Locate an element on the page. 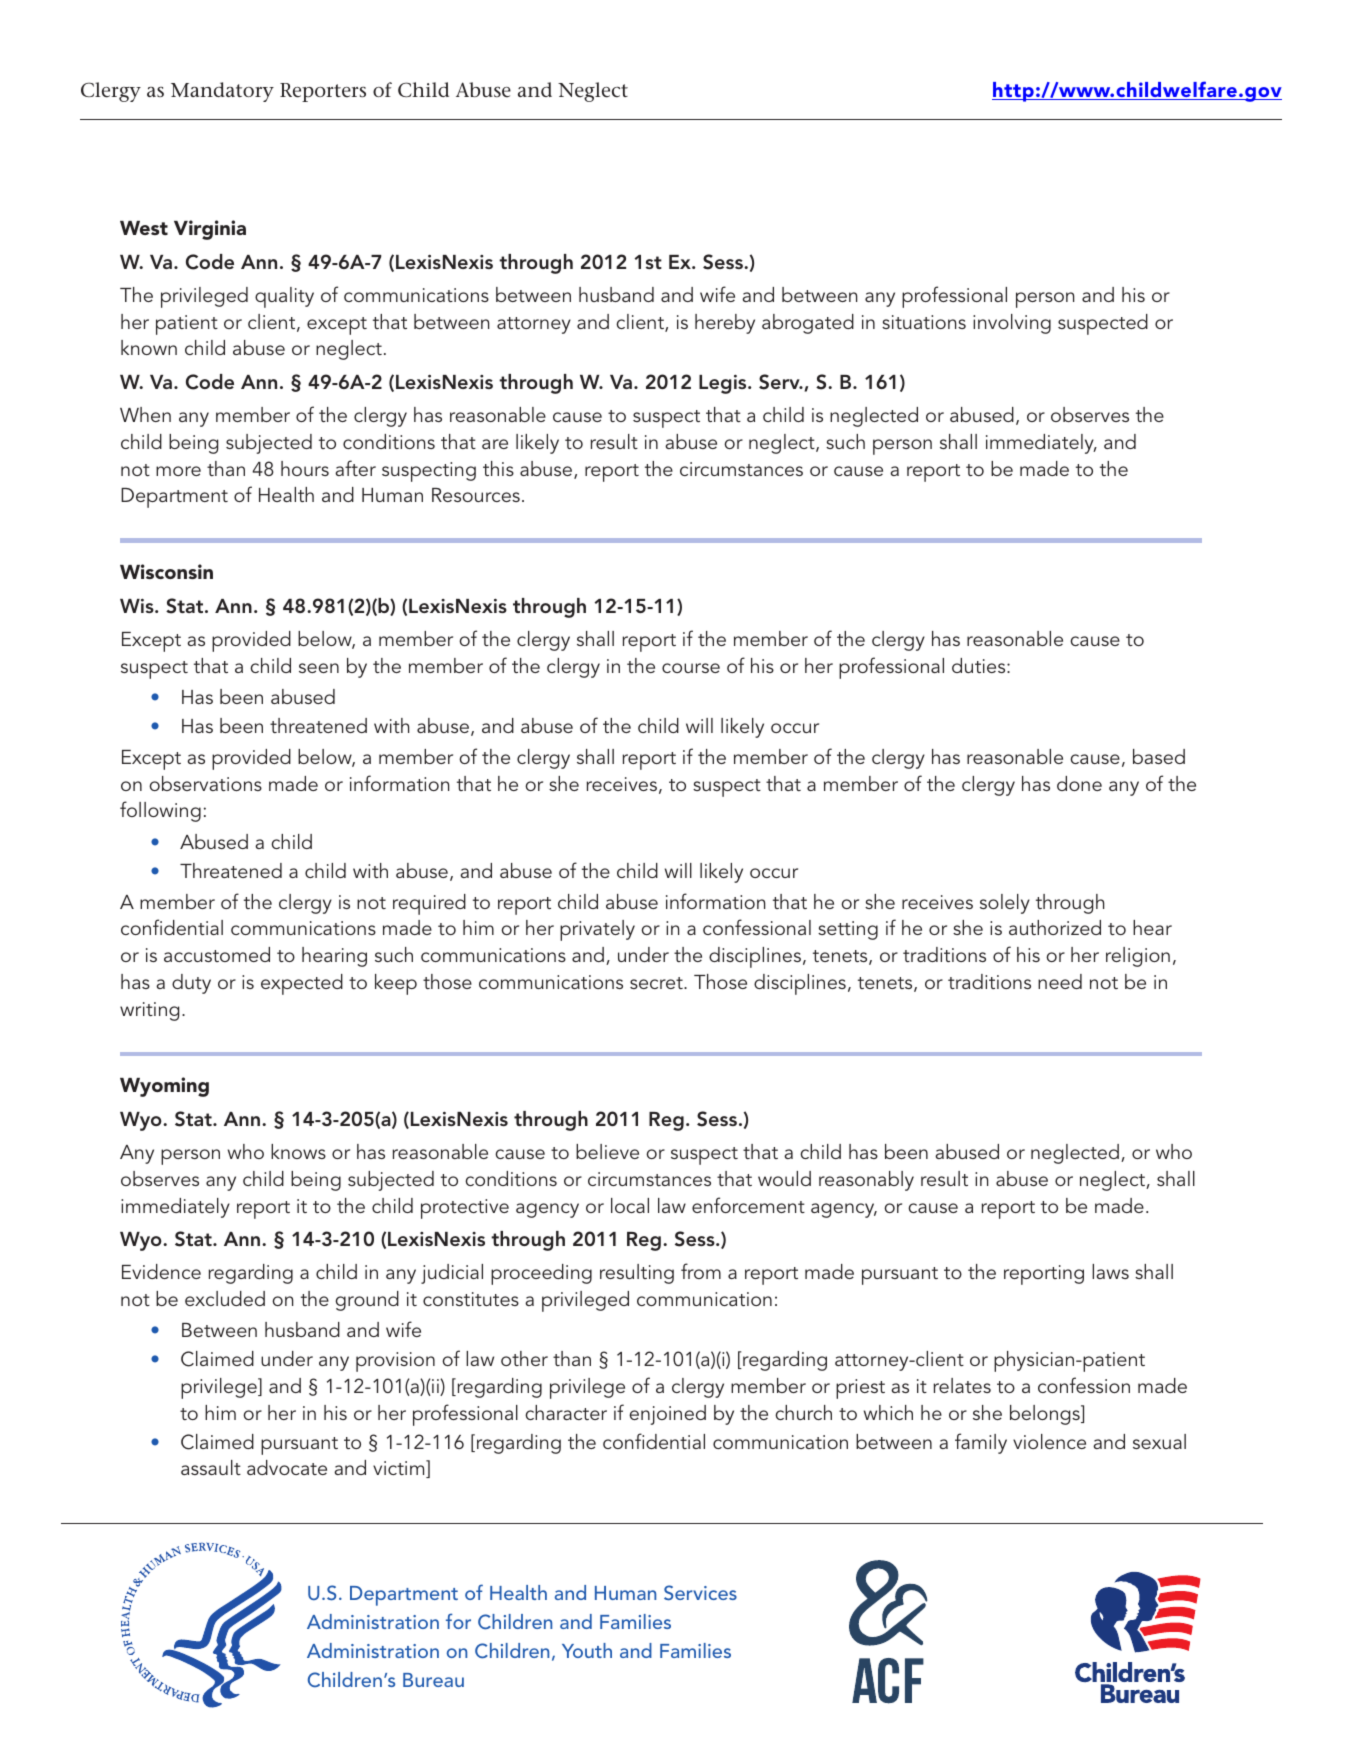 This page has height=1763, width=1362. privately is located at coordinates (597, 930).
